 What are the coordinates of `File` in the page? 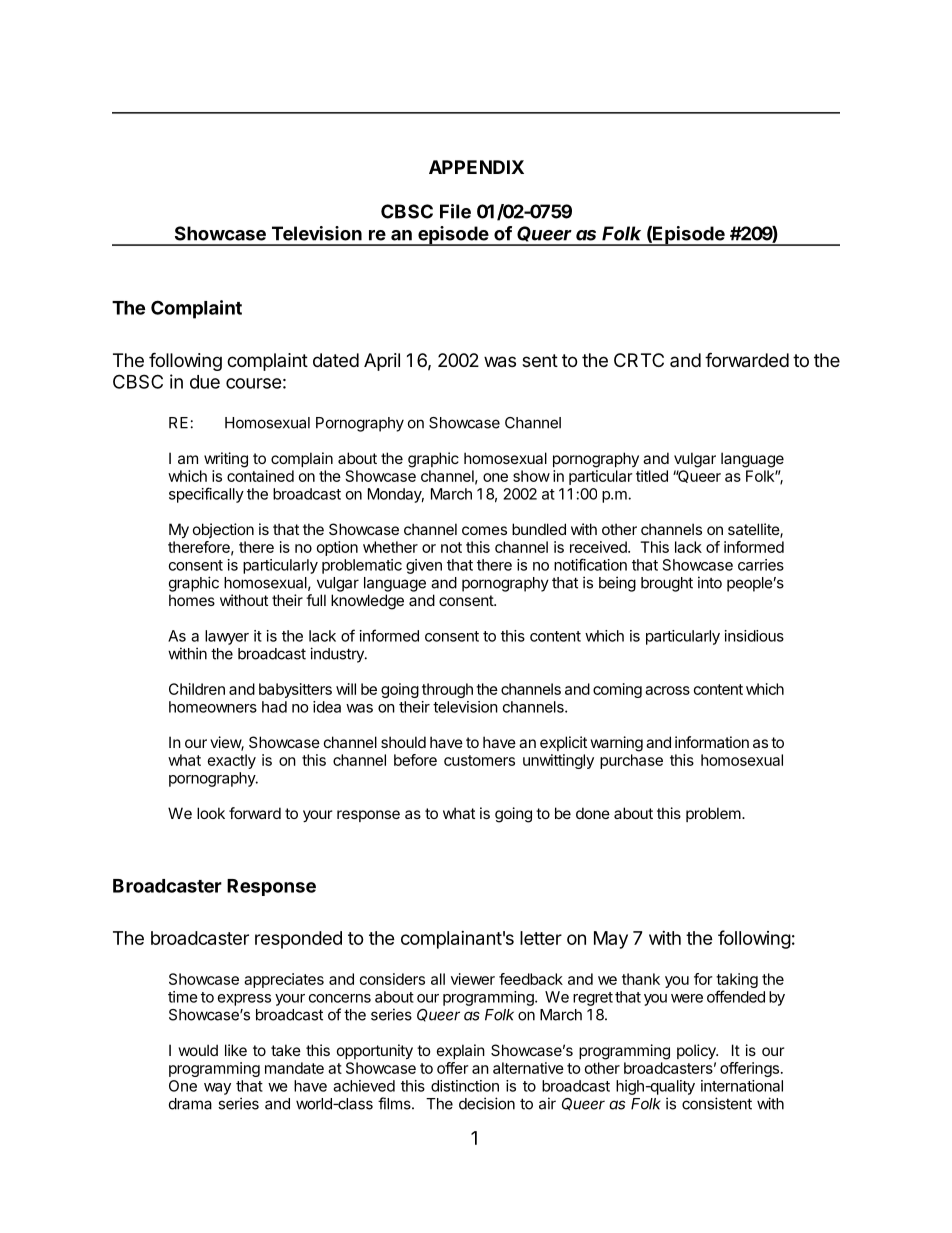 It's located at (455, 211).
